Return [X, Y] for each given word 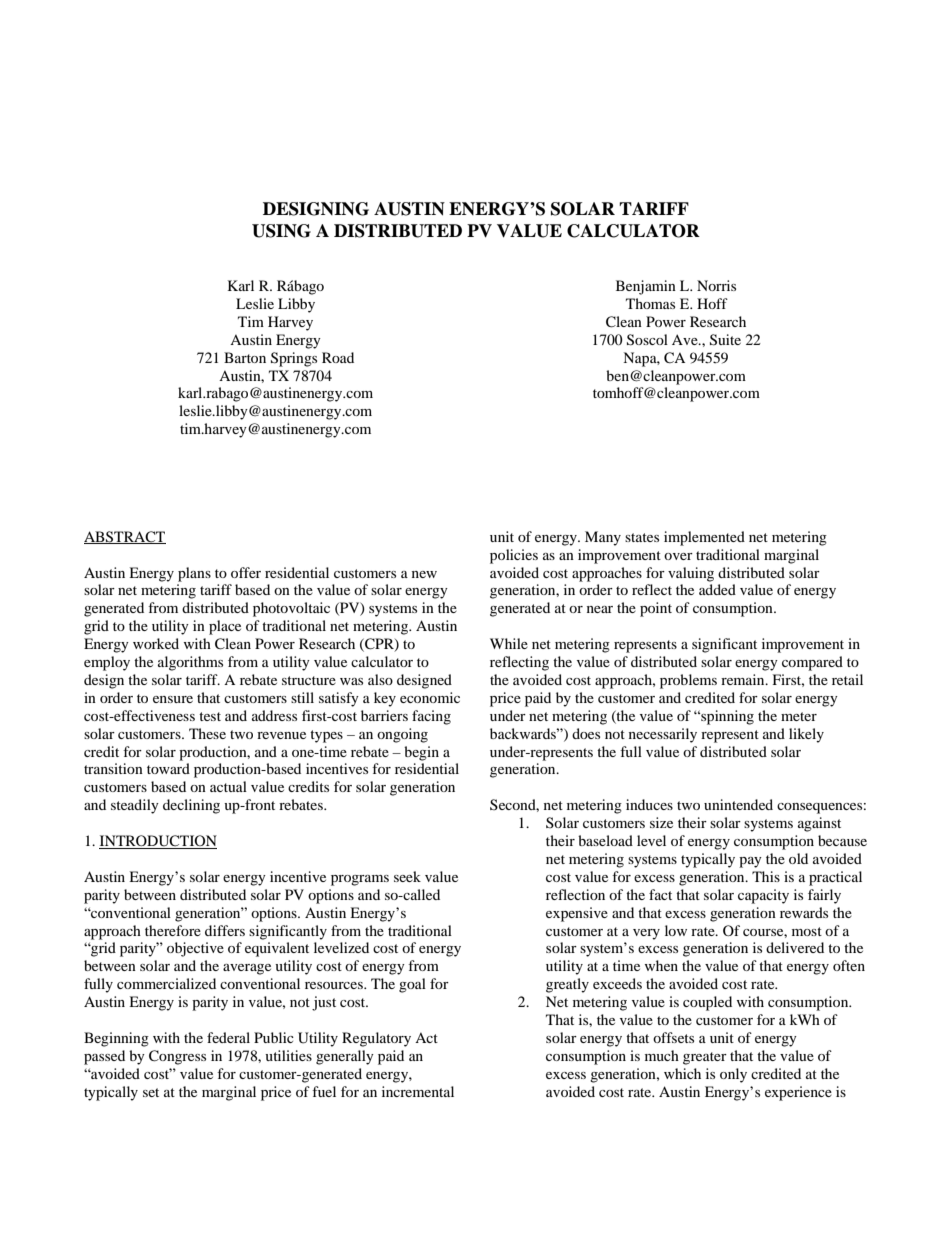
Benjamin [646, 287]
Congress [177, 1057]
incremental [418, 1091]
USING [281, 231]
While [509, 643]
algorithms [190, 663]
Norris [716, 285]
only [733, 1075]
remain [744, 679]
